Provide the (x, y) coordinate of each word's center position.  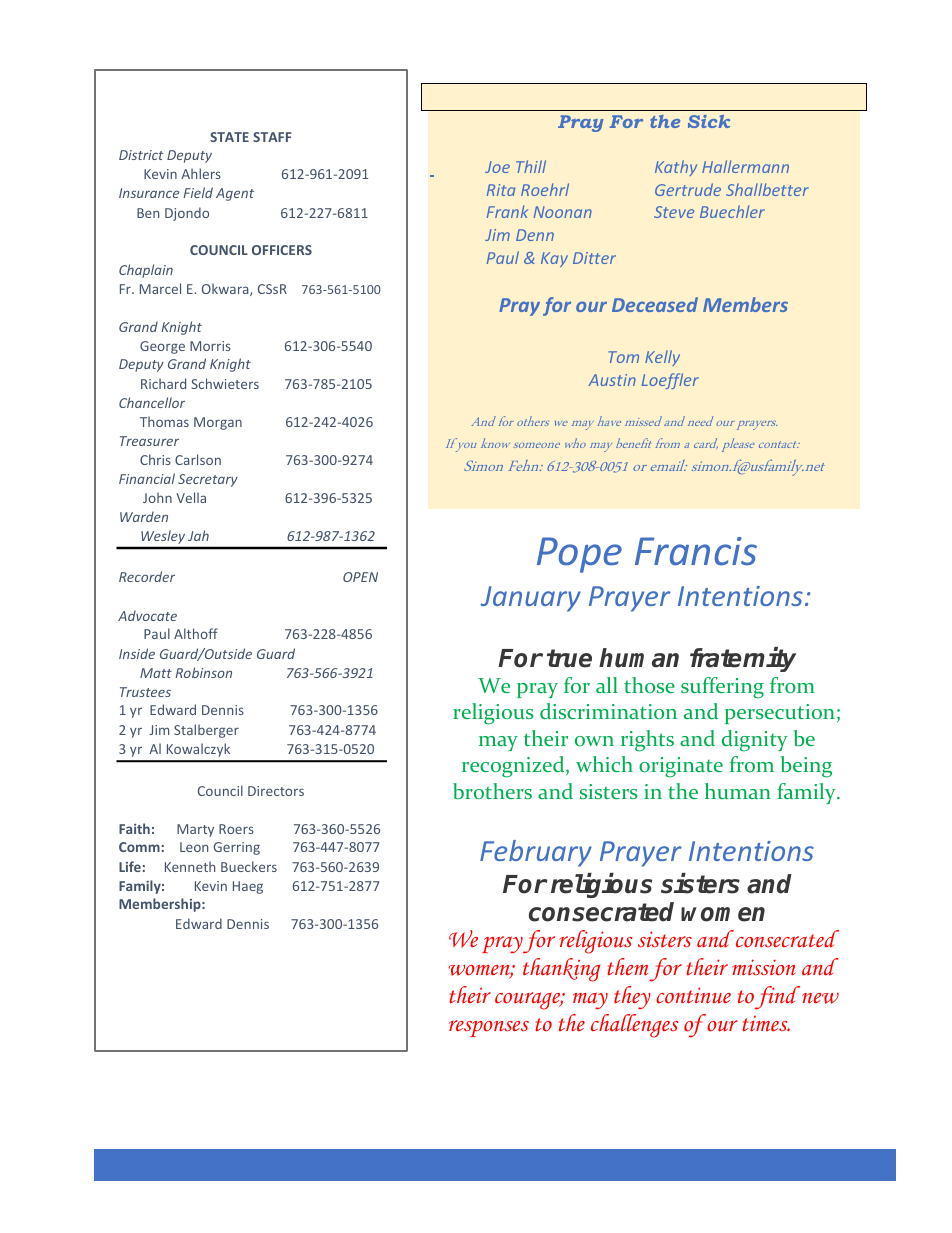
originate (681, 767)
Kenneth (190, 866)
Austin (612, 380)
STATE (229, 137)
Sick (709, 121)
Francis (696, 551)
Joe (497, 167)
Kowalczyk (198, 750)
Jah (198, 535)
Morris (210, 346)
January (531, 599)
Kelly (662, 358)
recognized (514, 767)
